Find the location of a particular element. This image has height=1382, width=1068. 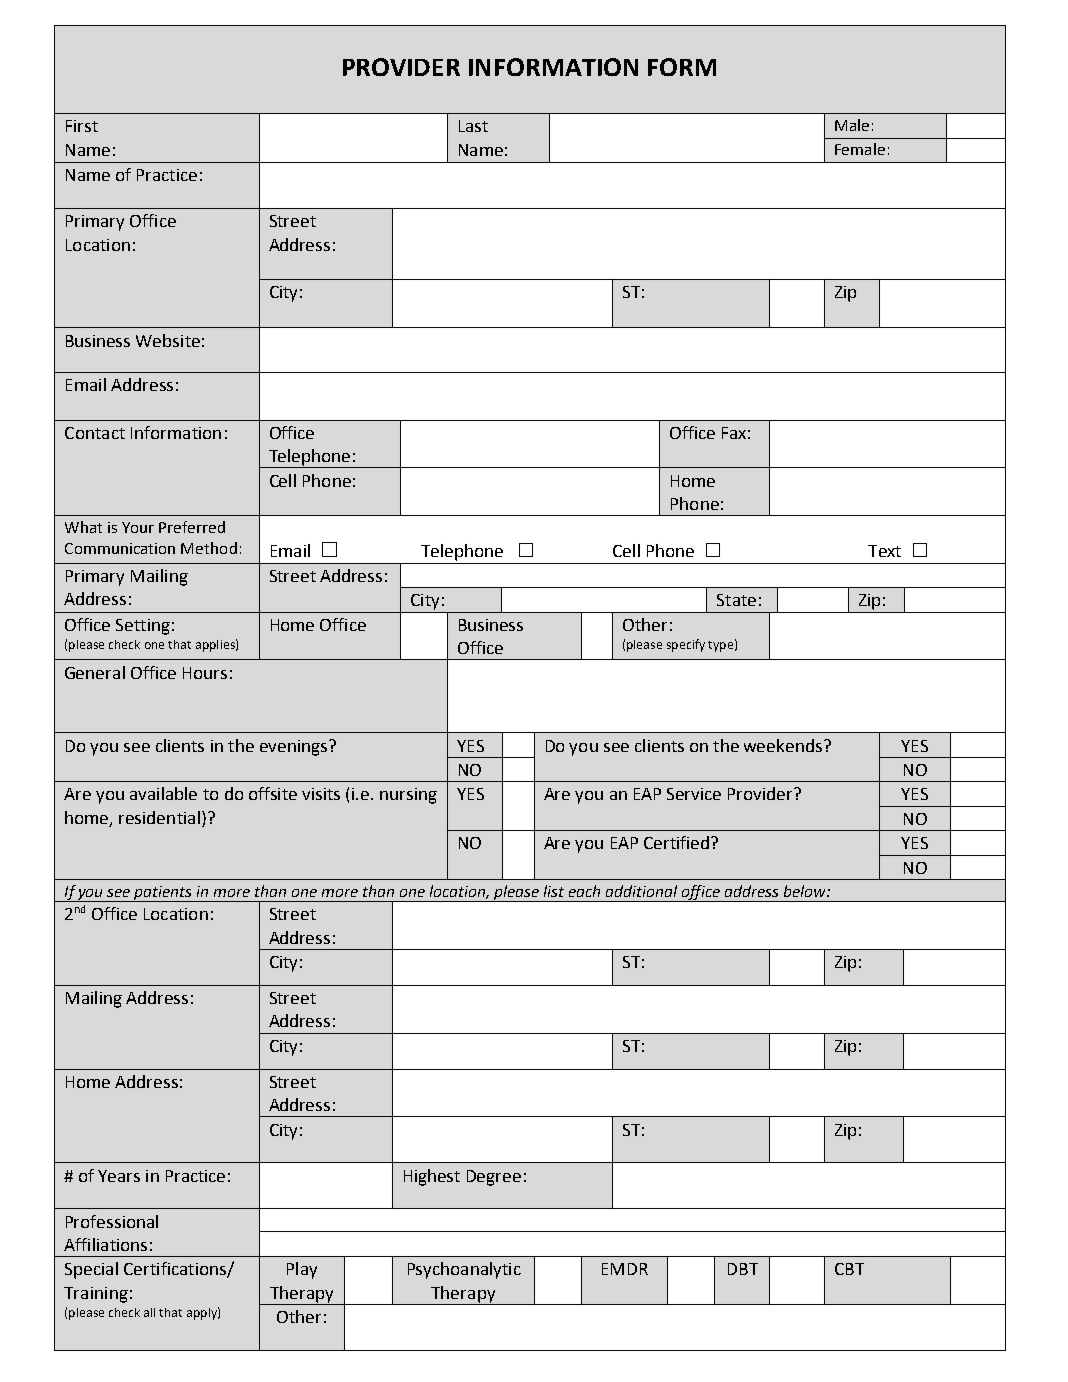

weekends is located at coordinates (783, 745).
